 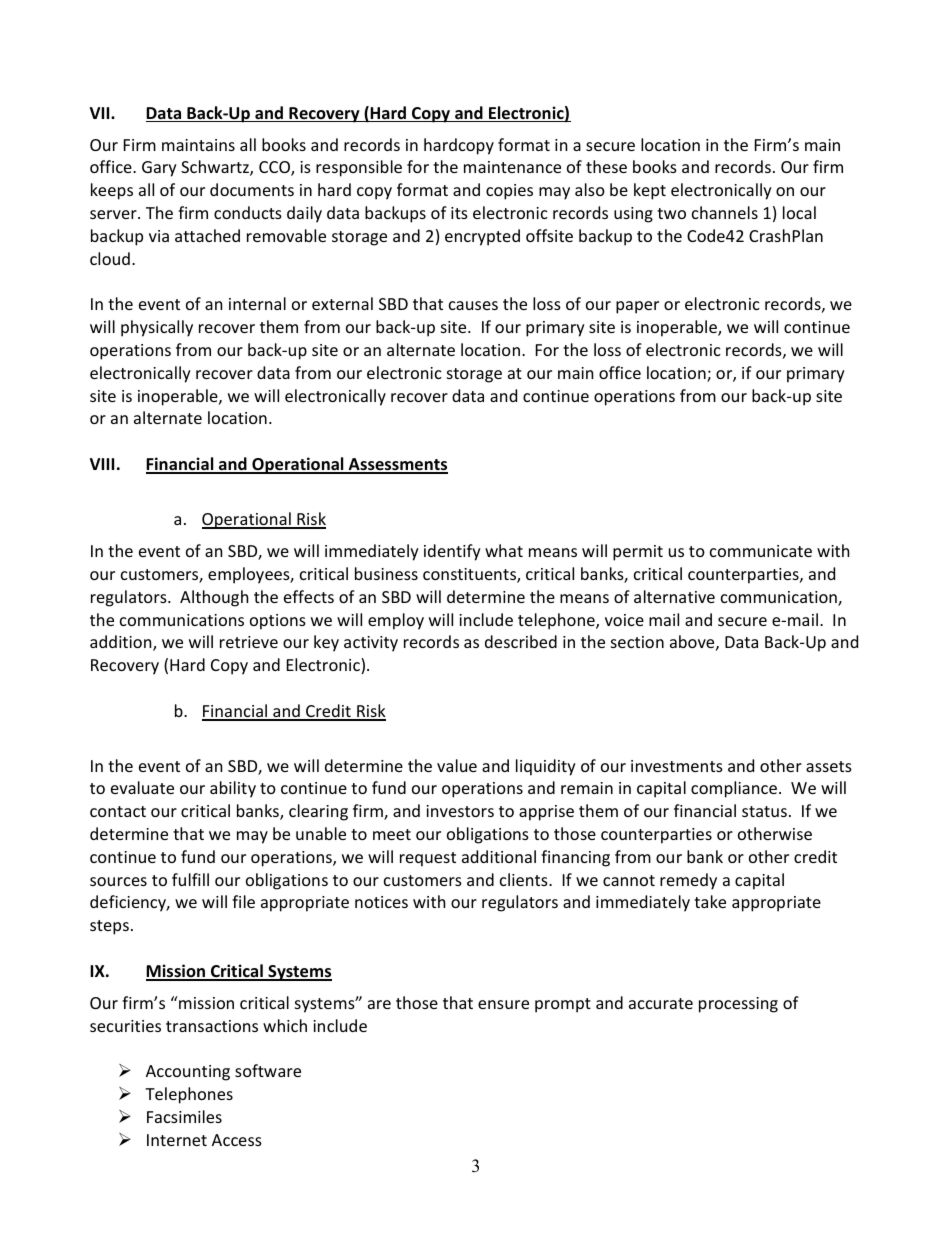 I want to click on take, so click(x=710, y=901).
